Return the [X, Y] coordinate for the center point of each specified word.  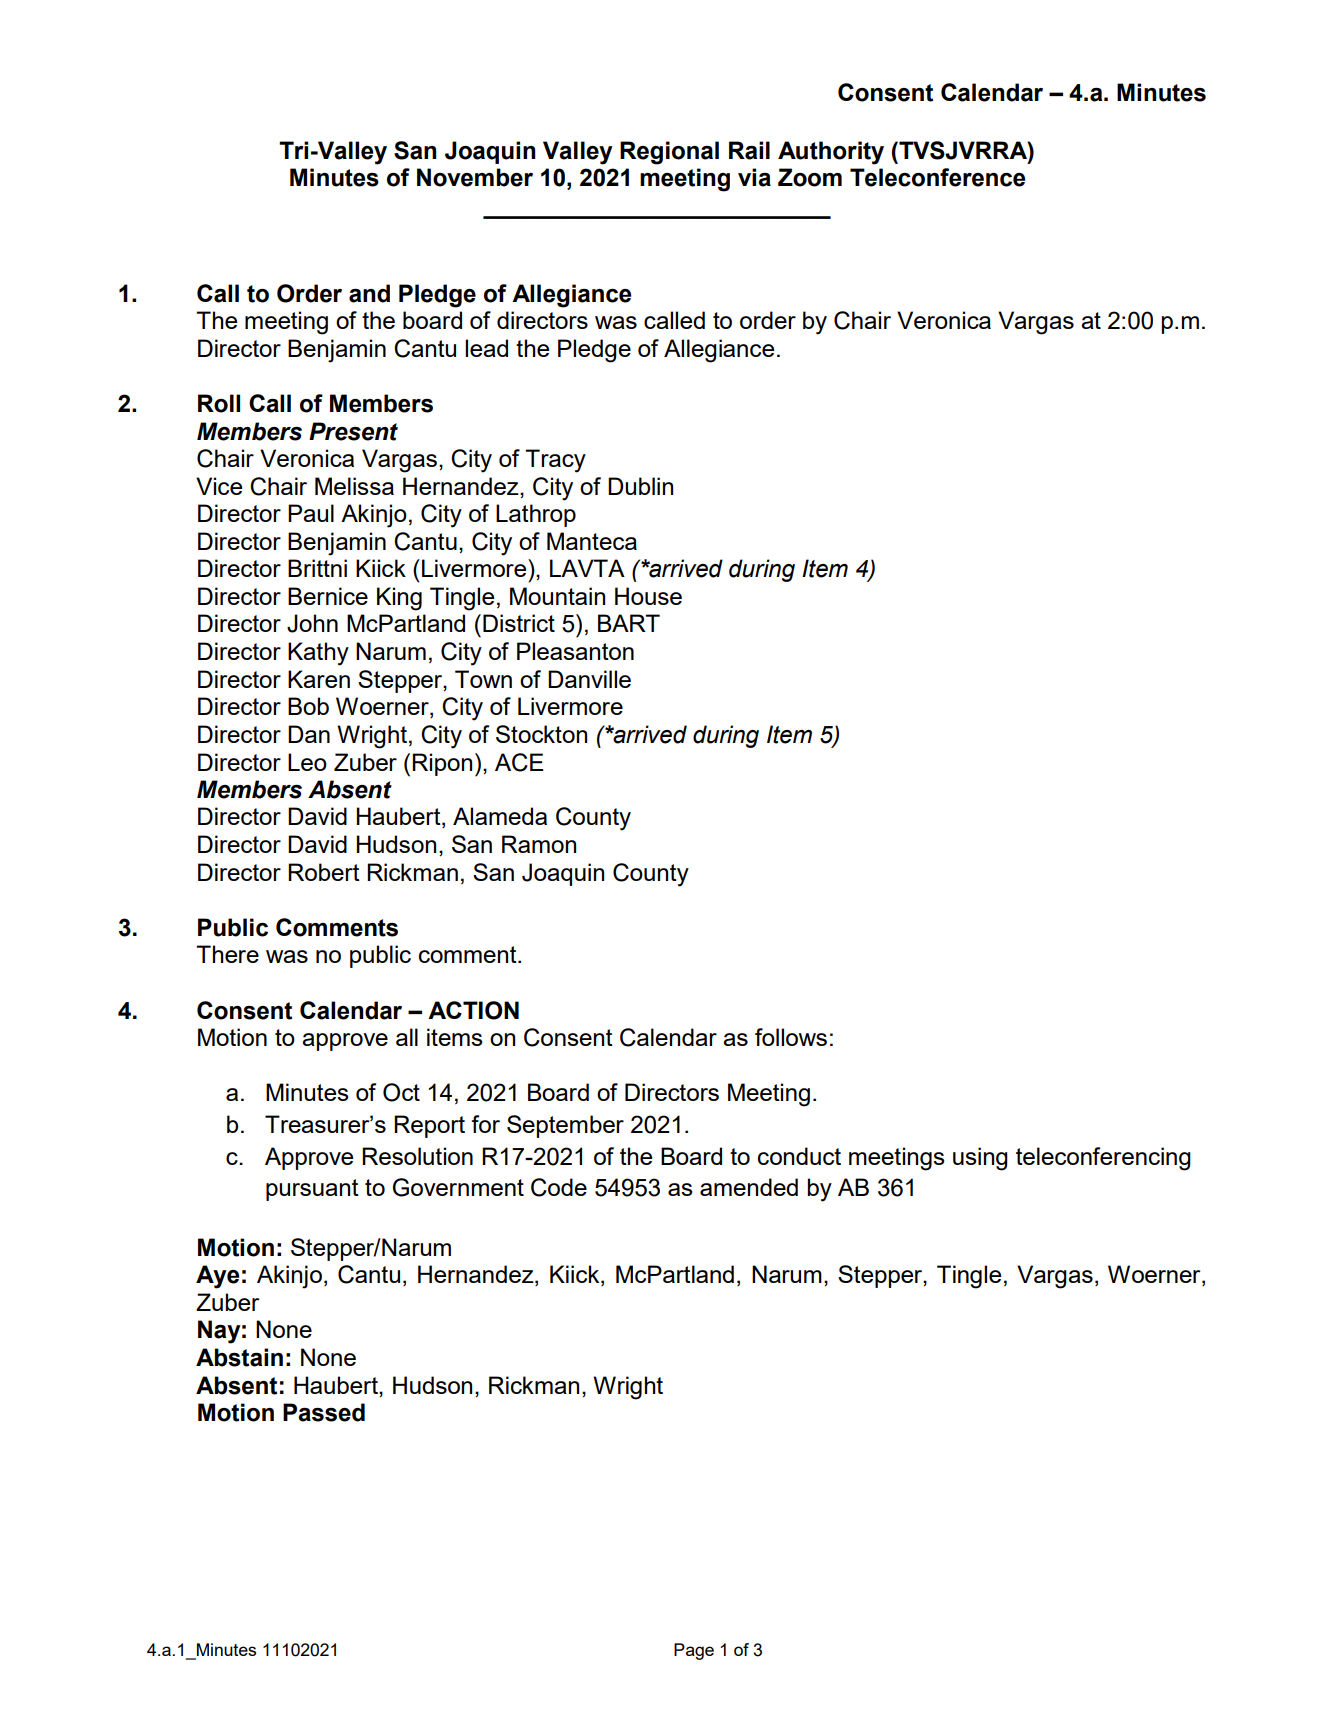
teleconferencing [1103, 1159]
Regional [669, 153]
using [980, 1159]
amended [749, 1187]
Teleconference [937, 177]
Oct [401, 1092]
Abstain [239, 1357]
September [565, 1126]
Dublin [640, 486]
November [475, 177]
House [648, 596]
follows [791, 1037]
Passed [324, 1412]
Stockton [541, 734]
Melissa [354, 486]
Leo [307, 762]
